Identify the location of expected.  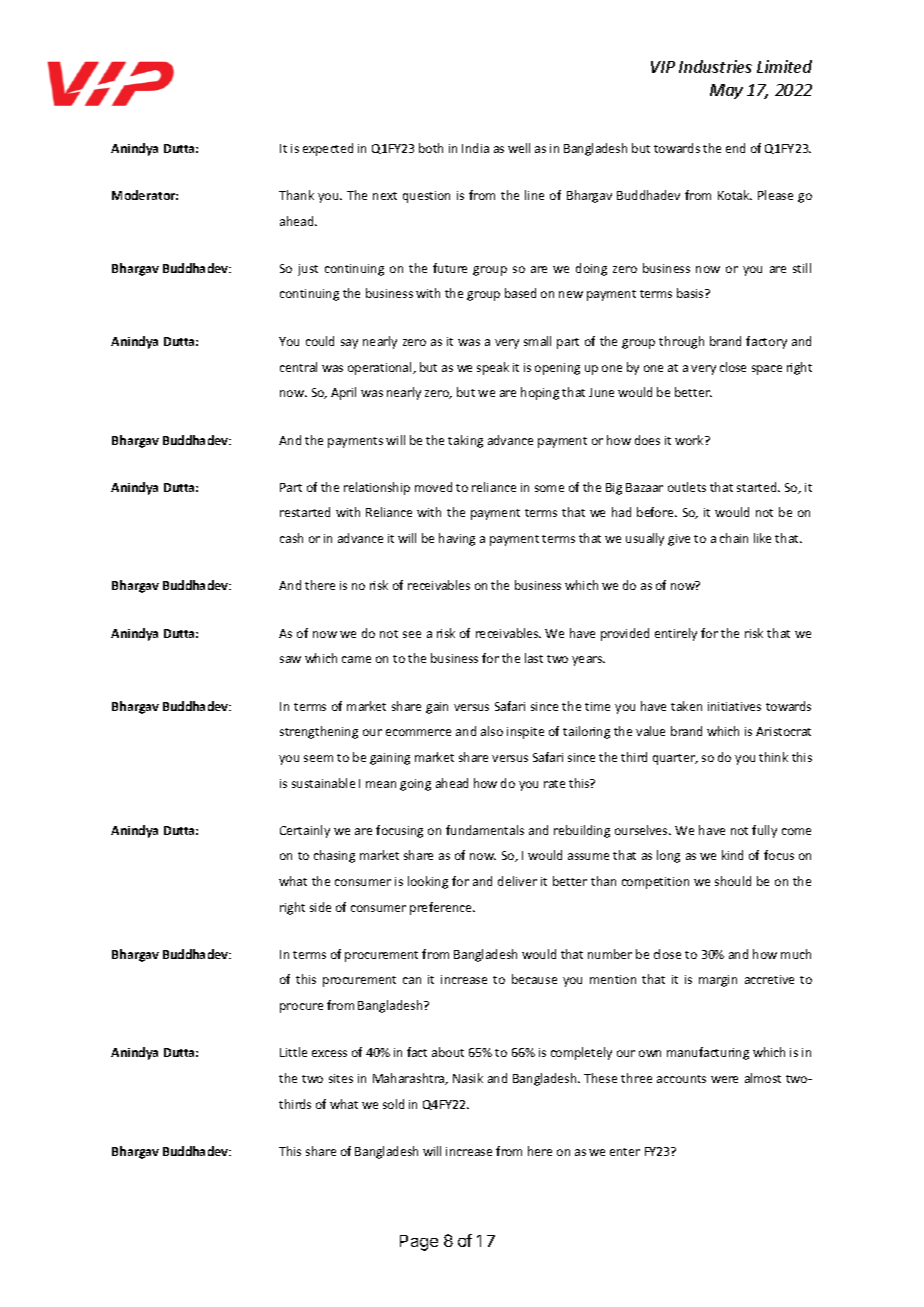
(328, 149).
